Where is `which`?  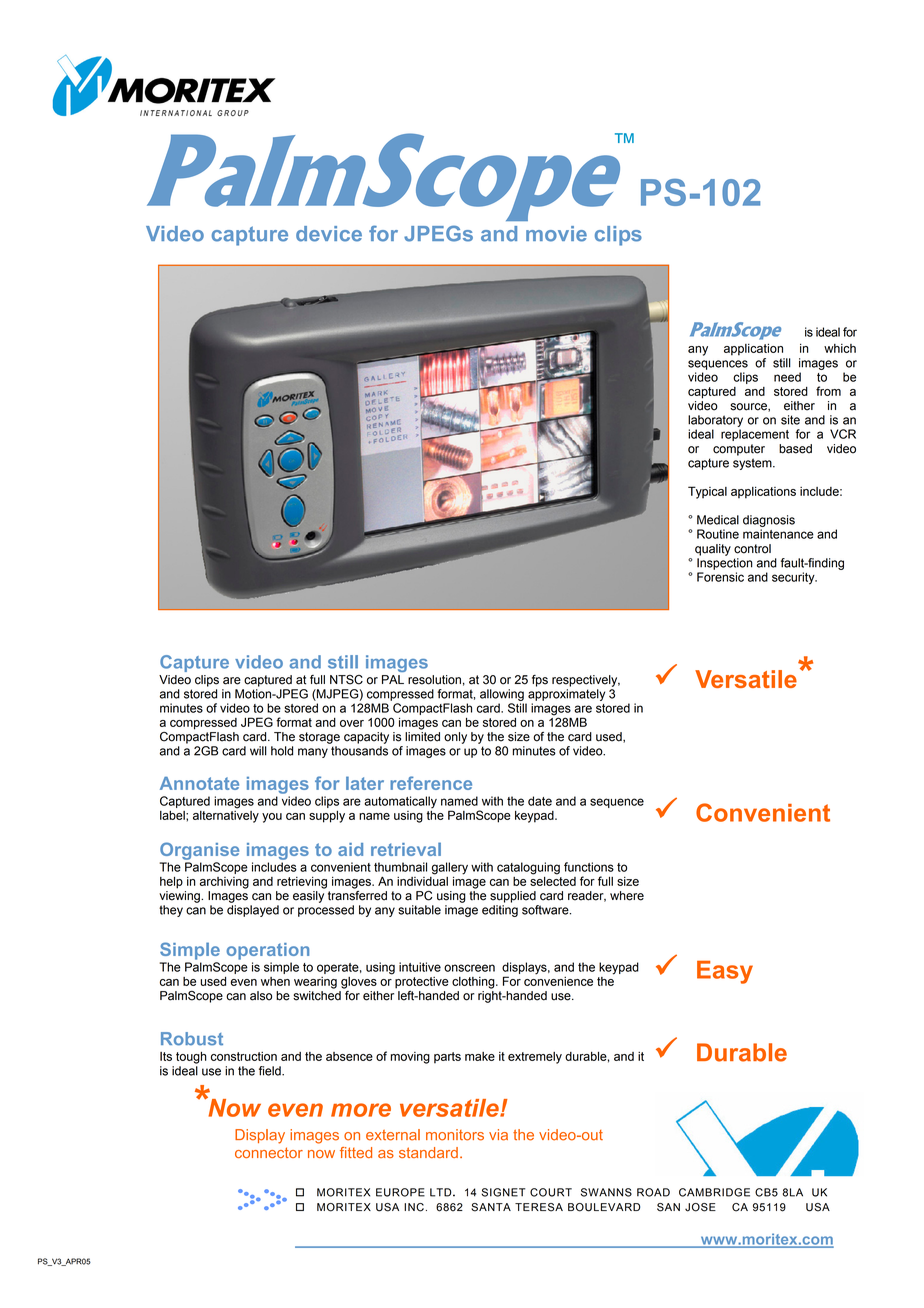 which is located at coordinates (840, 348).
